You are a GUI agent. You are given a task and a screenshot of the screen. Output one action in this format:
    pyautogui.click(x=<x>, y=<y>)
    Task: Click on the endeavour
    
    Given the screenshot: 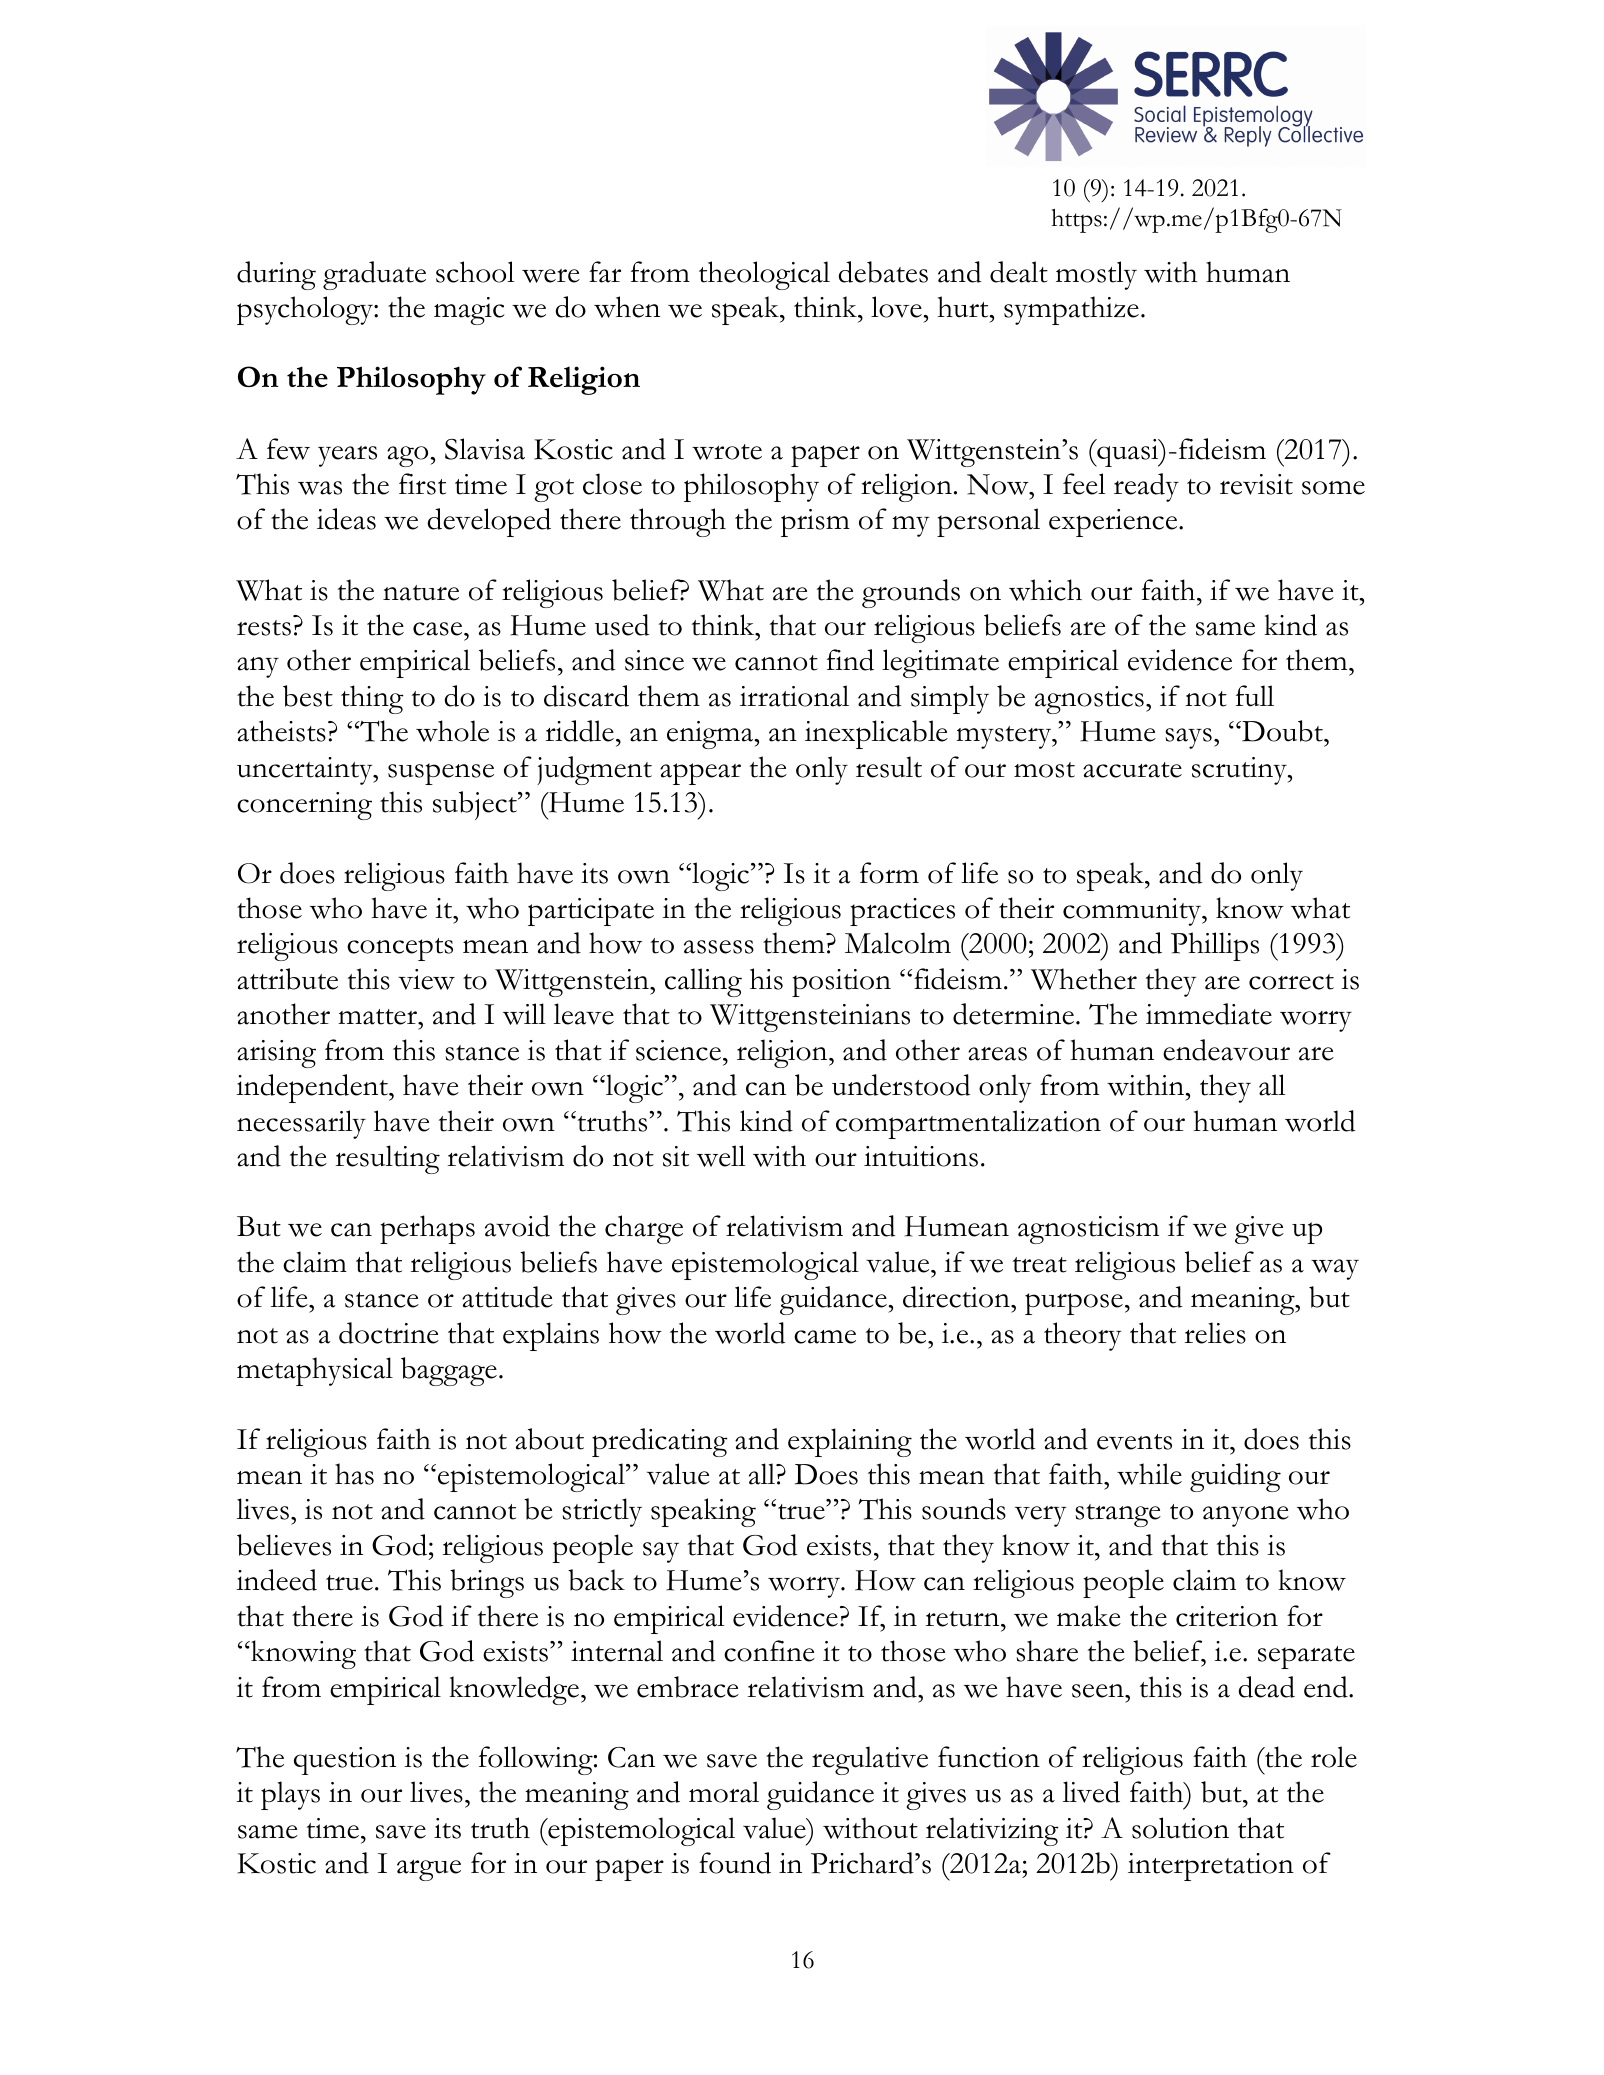 What is the action you would take?
    pyautogui.click(x=1226, y=1050)
